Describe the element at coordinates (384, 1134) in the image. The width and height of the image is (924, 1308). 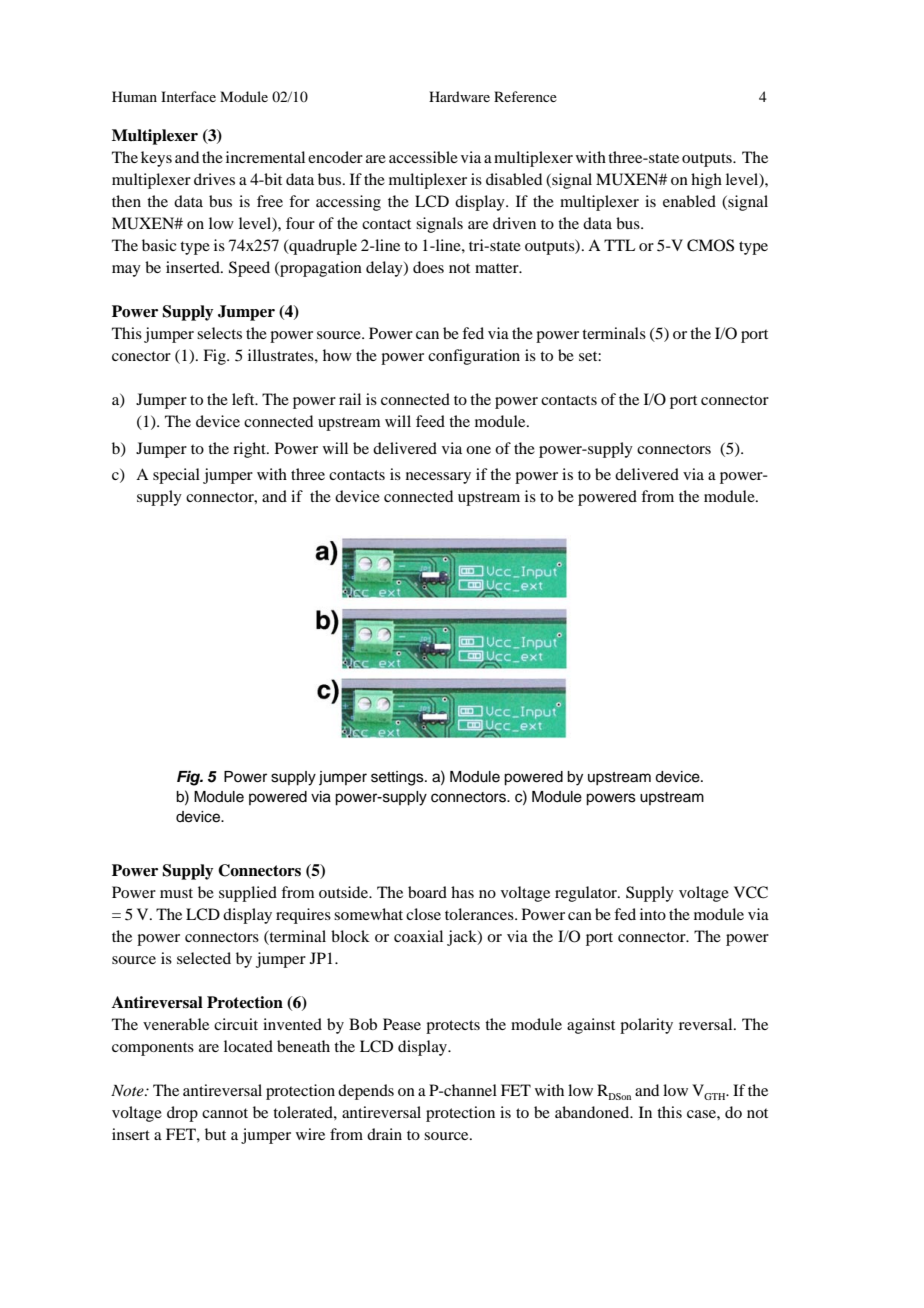
I see `drain` at that location.
